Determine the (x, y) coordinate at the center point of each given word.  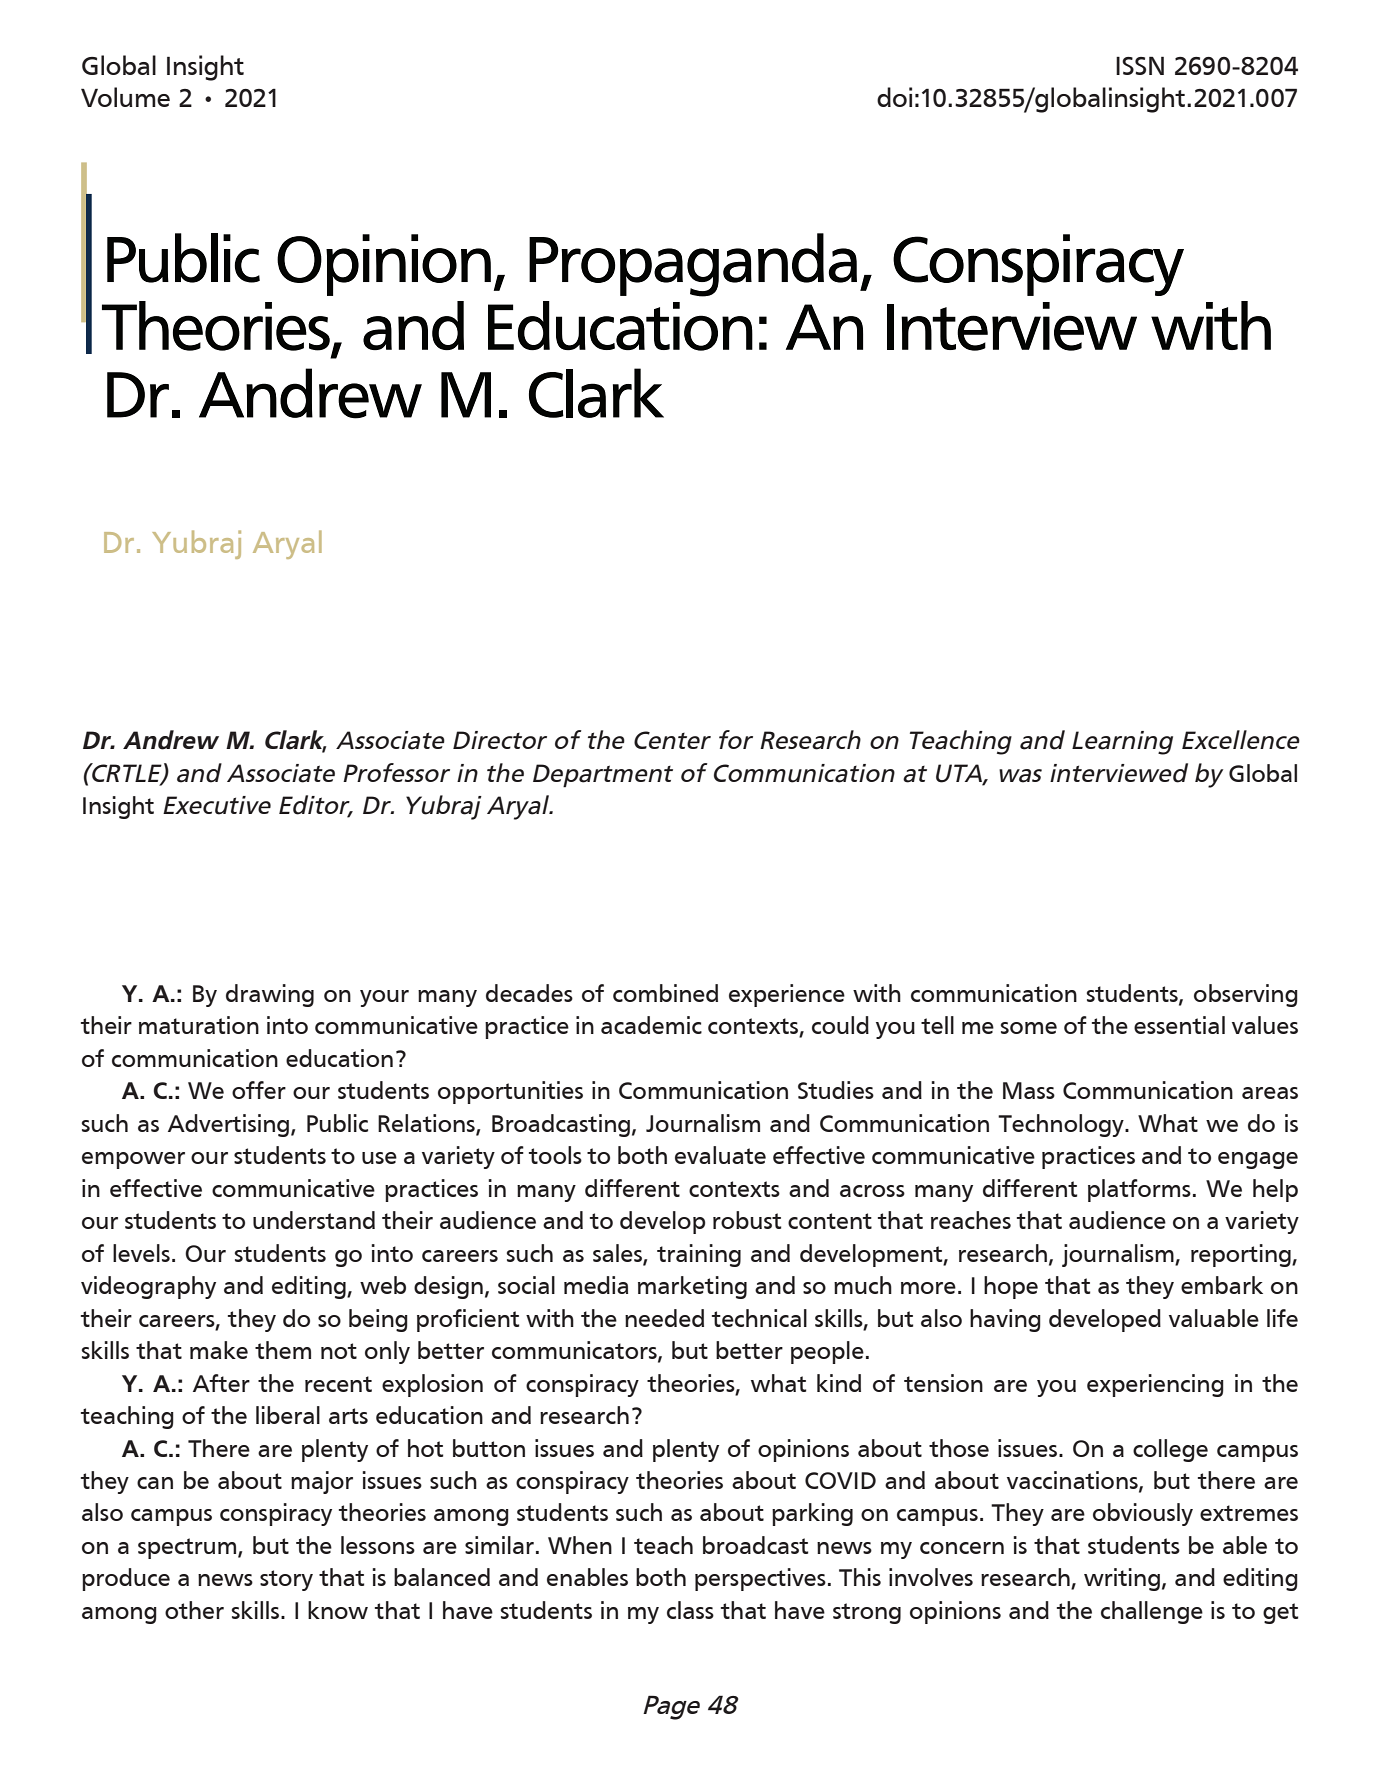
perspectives (760, 1579)
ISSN (1140, 65)
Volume (125, 97)
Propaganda (693, 265)
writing (1122, 1579)
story (286, 1580)
